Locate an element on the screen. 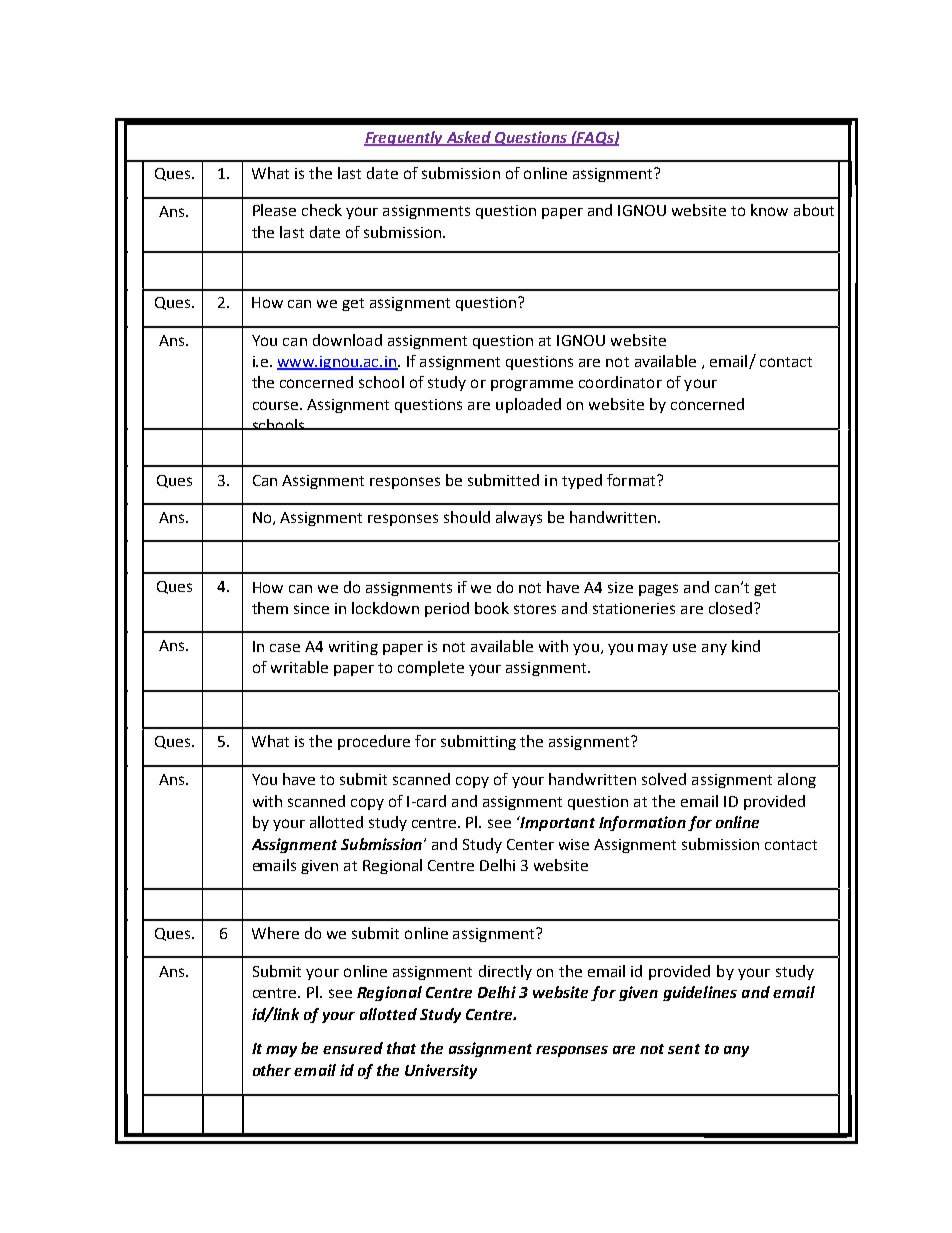  procedure is located at coordinates (374, 742).
